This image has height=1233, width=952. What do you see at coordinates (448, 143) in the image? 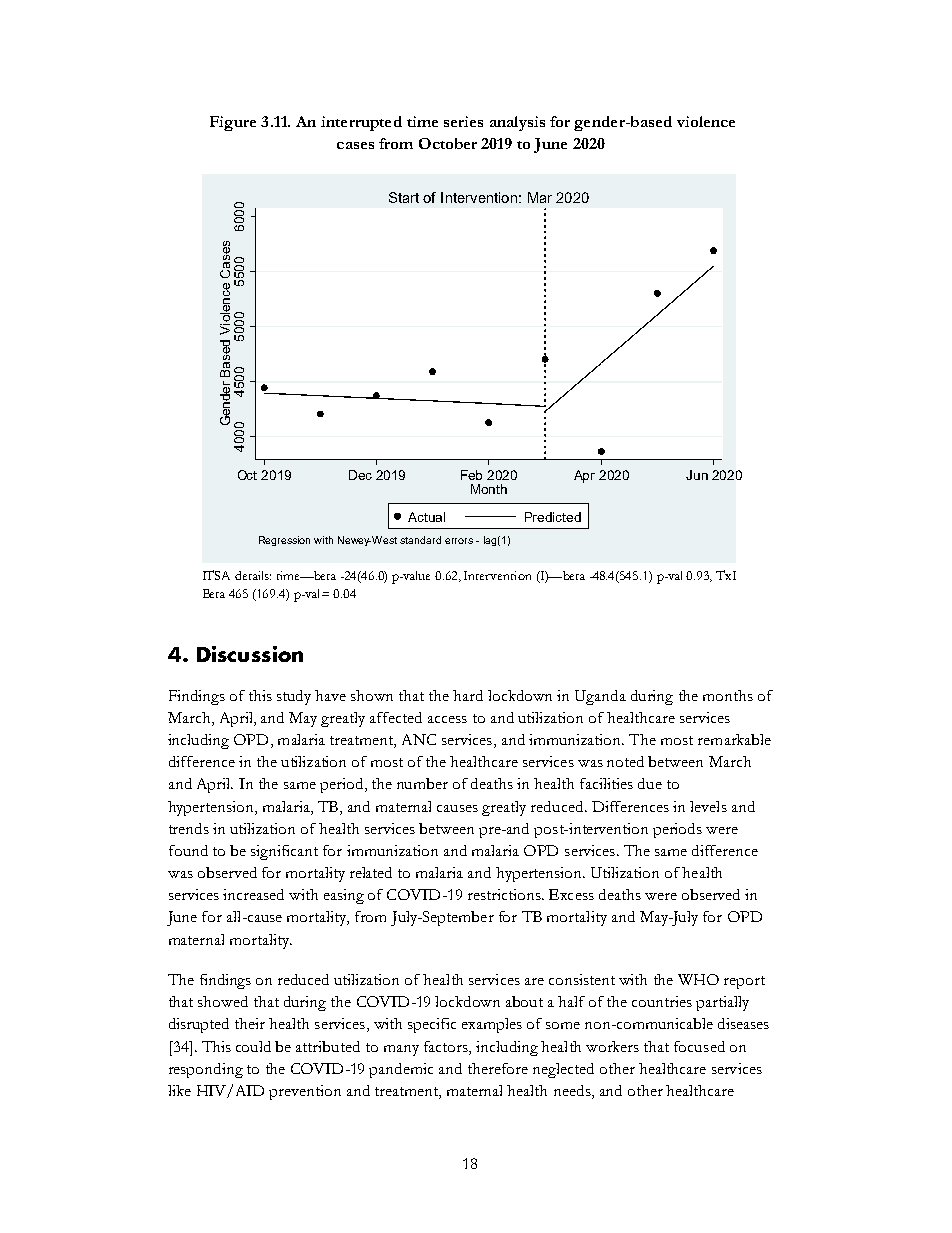
I see `October` at bounding box center [448, 143].
